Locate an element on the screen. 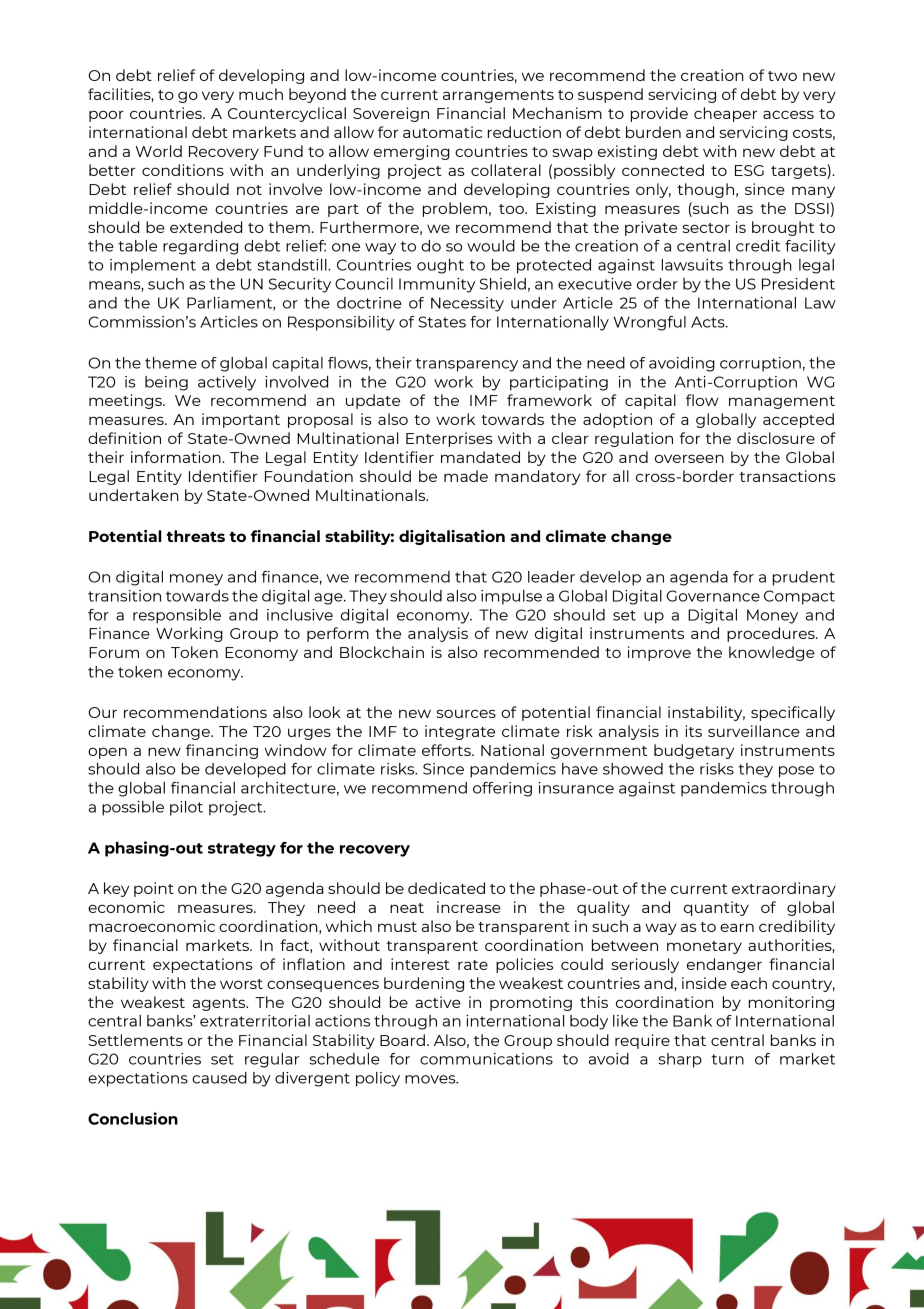 The height and width of the screenshot is (1309, 924). transparency is located at coordinates (467, 365).
